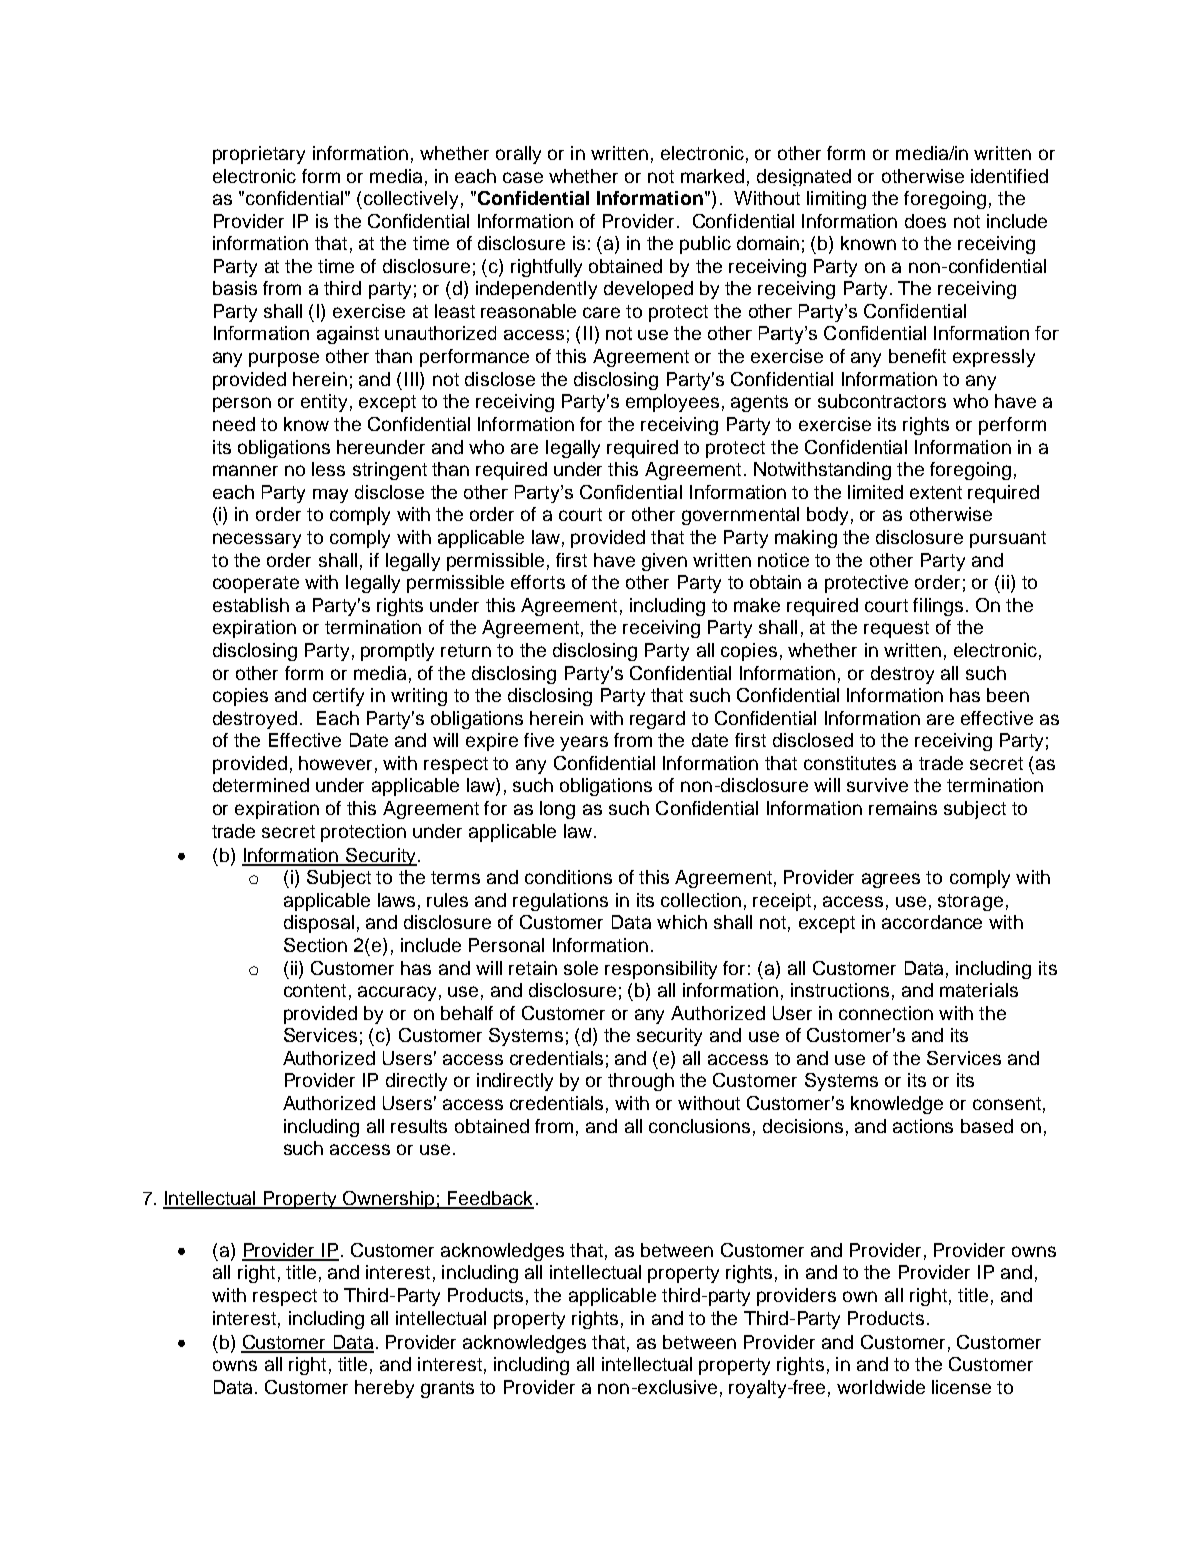 The height and width of the document is (1556, 1203). I want to click on years, so click(584, 743).
